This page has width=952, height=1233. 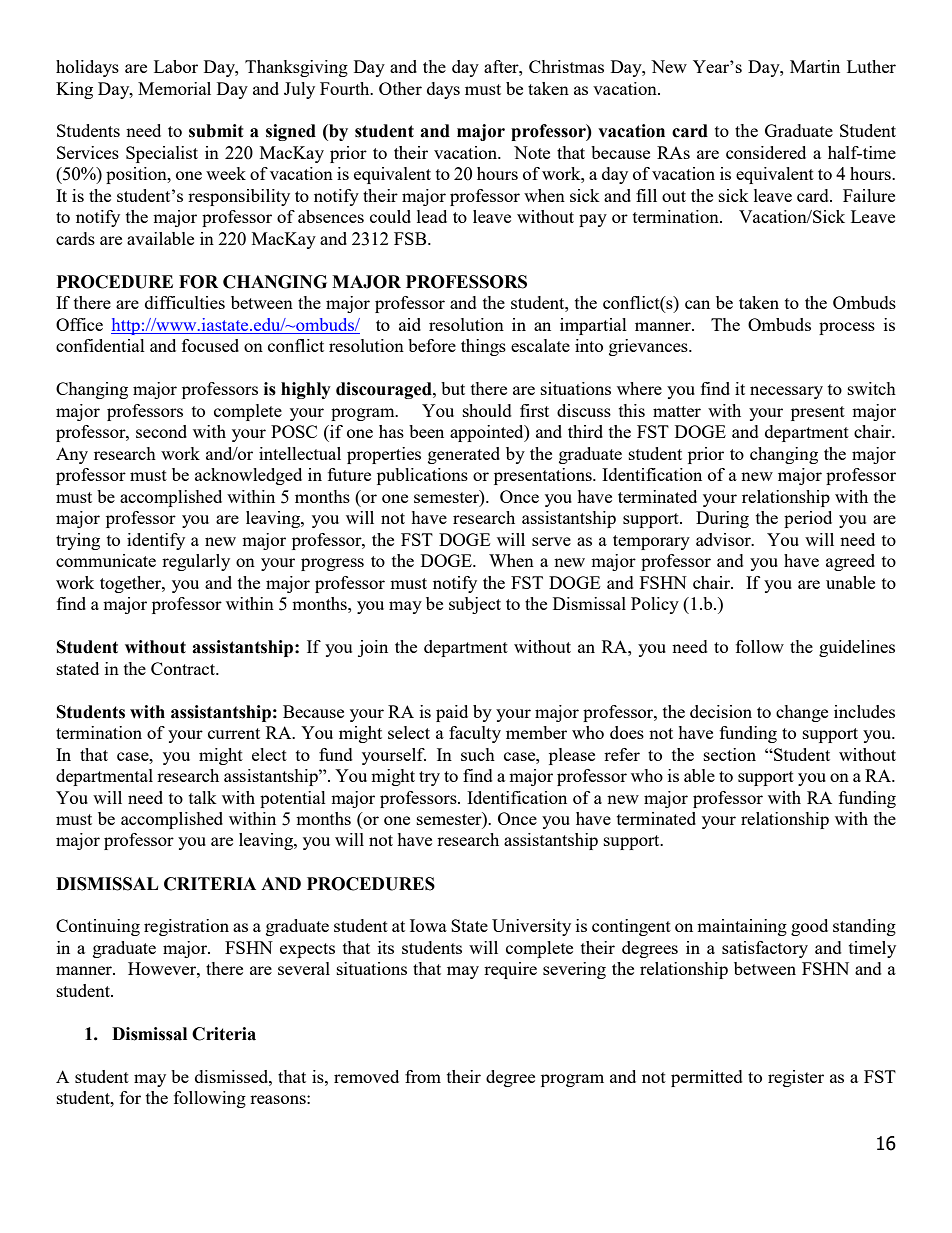 I want to click on Other, so click(x=400, y=88).
